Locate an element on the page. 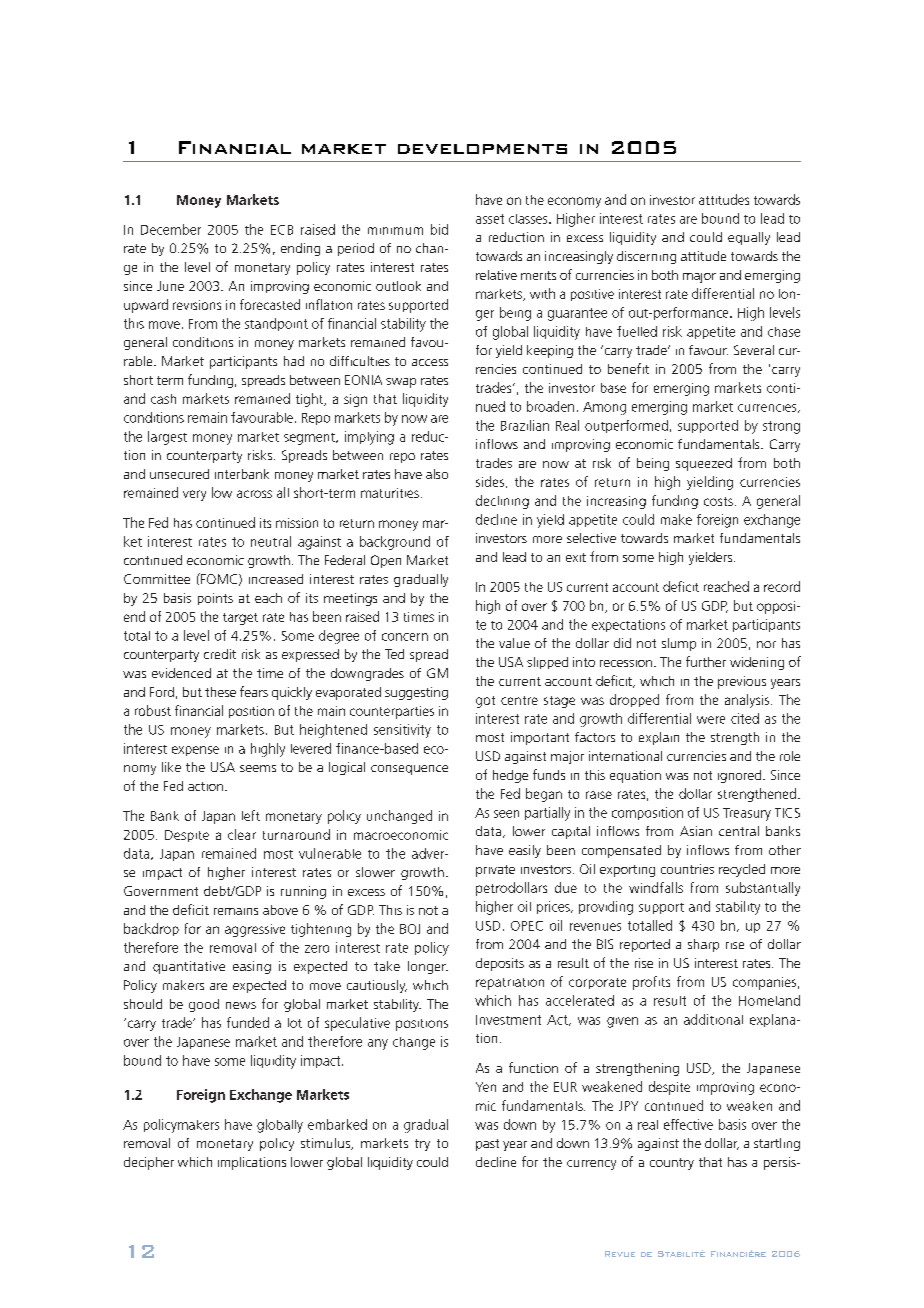  equally is located at coordinates (749, 238).
